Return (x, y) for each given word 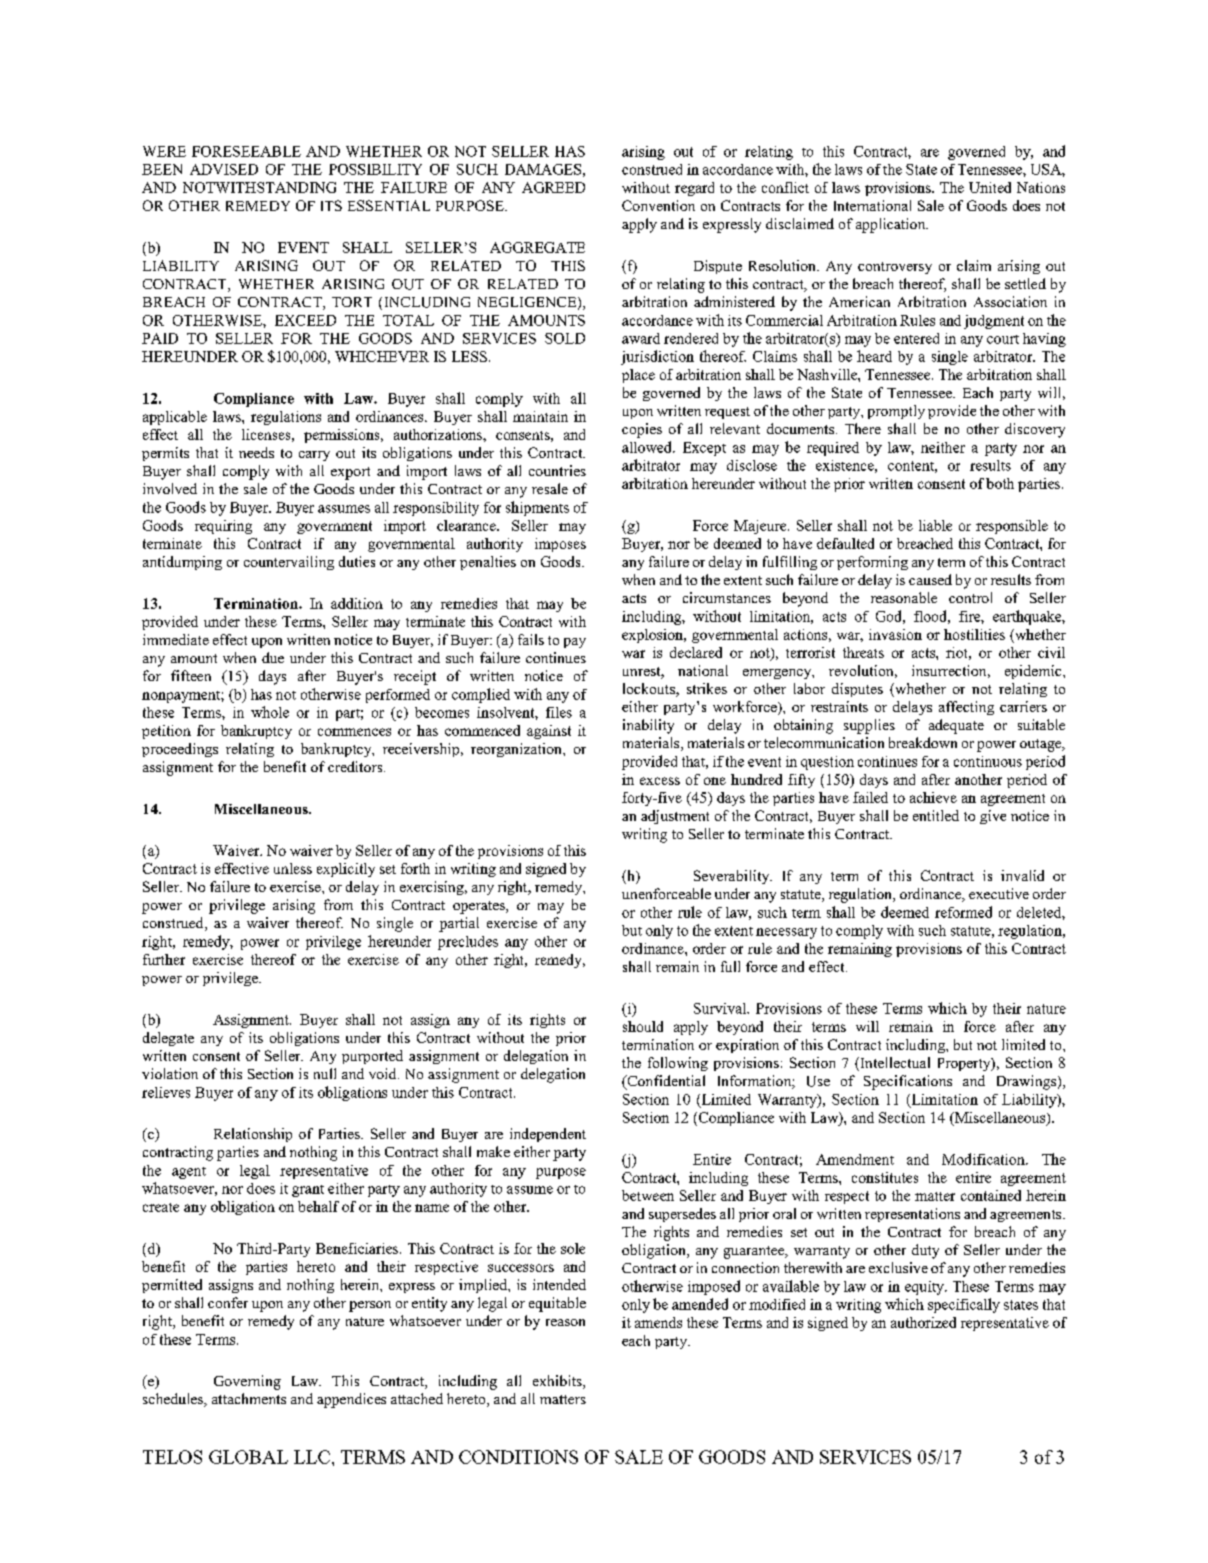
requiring (223, 527)
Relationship (253, 1135)
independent (548, 1135)
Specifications (908, 1082)
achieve (933, 797)
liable (935, 525)
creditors (356, 766)
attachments (249, 1398)
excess (660, 781)
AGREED (553, 187)
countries (557, 470)
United (990, 187)
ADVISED (224, 169)
